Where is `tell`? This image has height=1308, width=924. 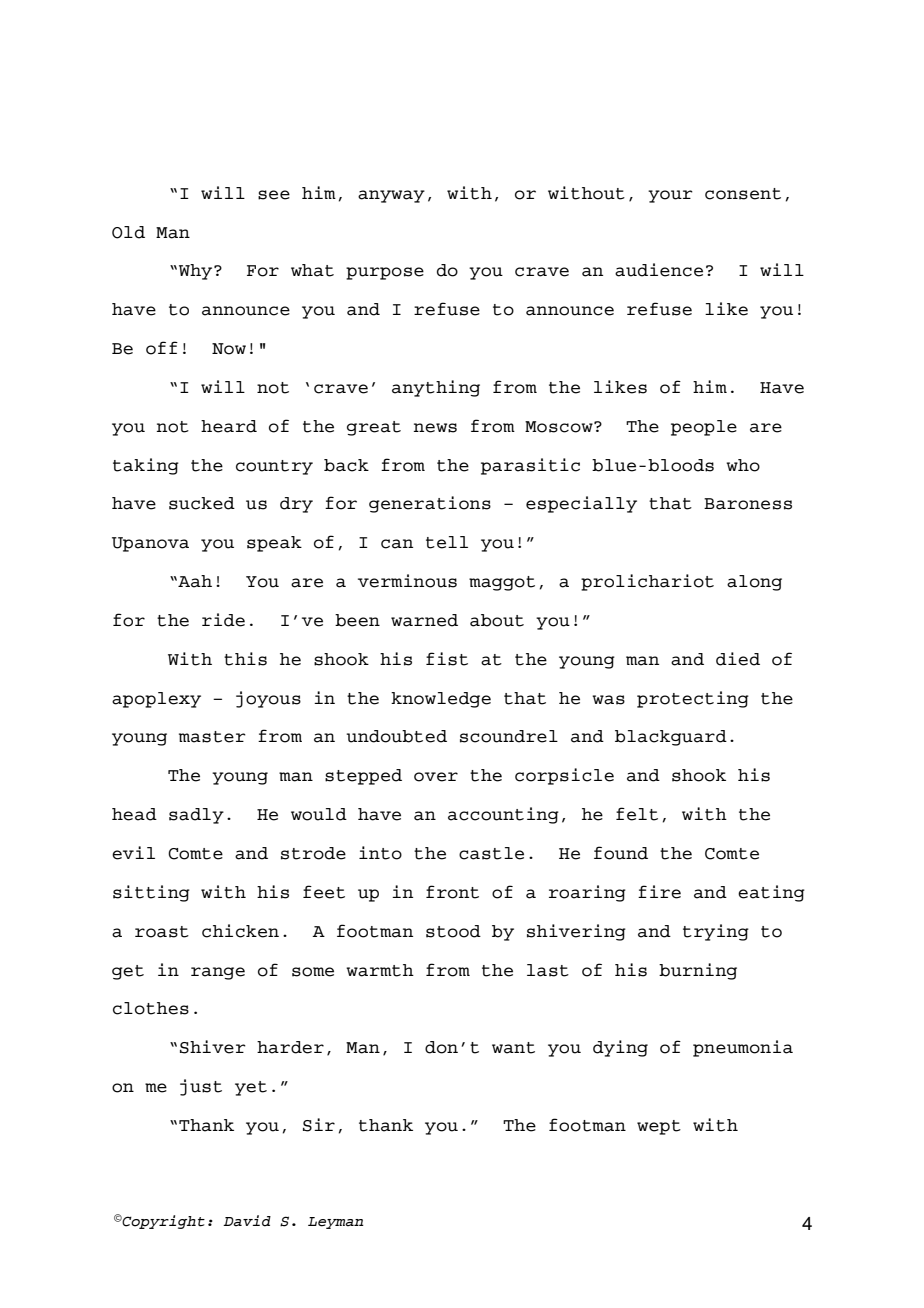 tell is located at coordinates (447, 542).
